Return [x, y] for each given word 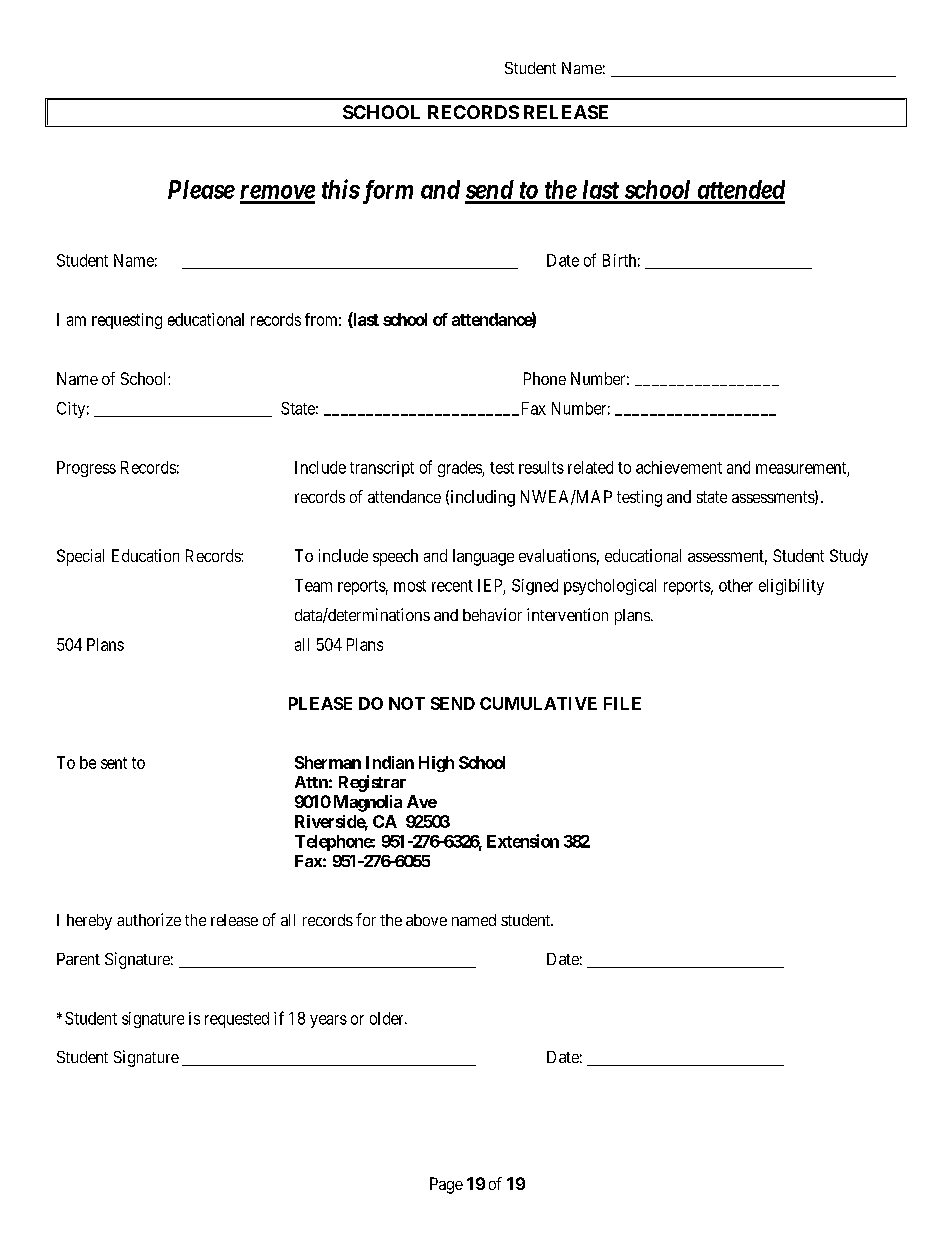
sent [114, 763]
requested [237, 1020]
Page [446, 1185]
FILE [622, 703]
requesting [127, 321]
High [436, 764]
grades [460, 469]
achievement [679, 467]
